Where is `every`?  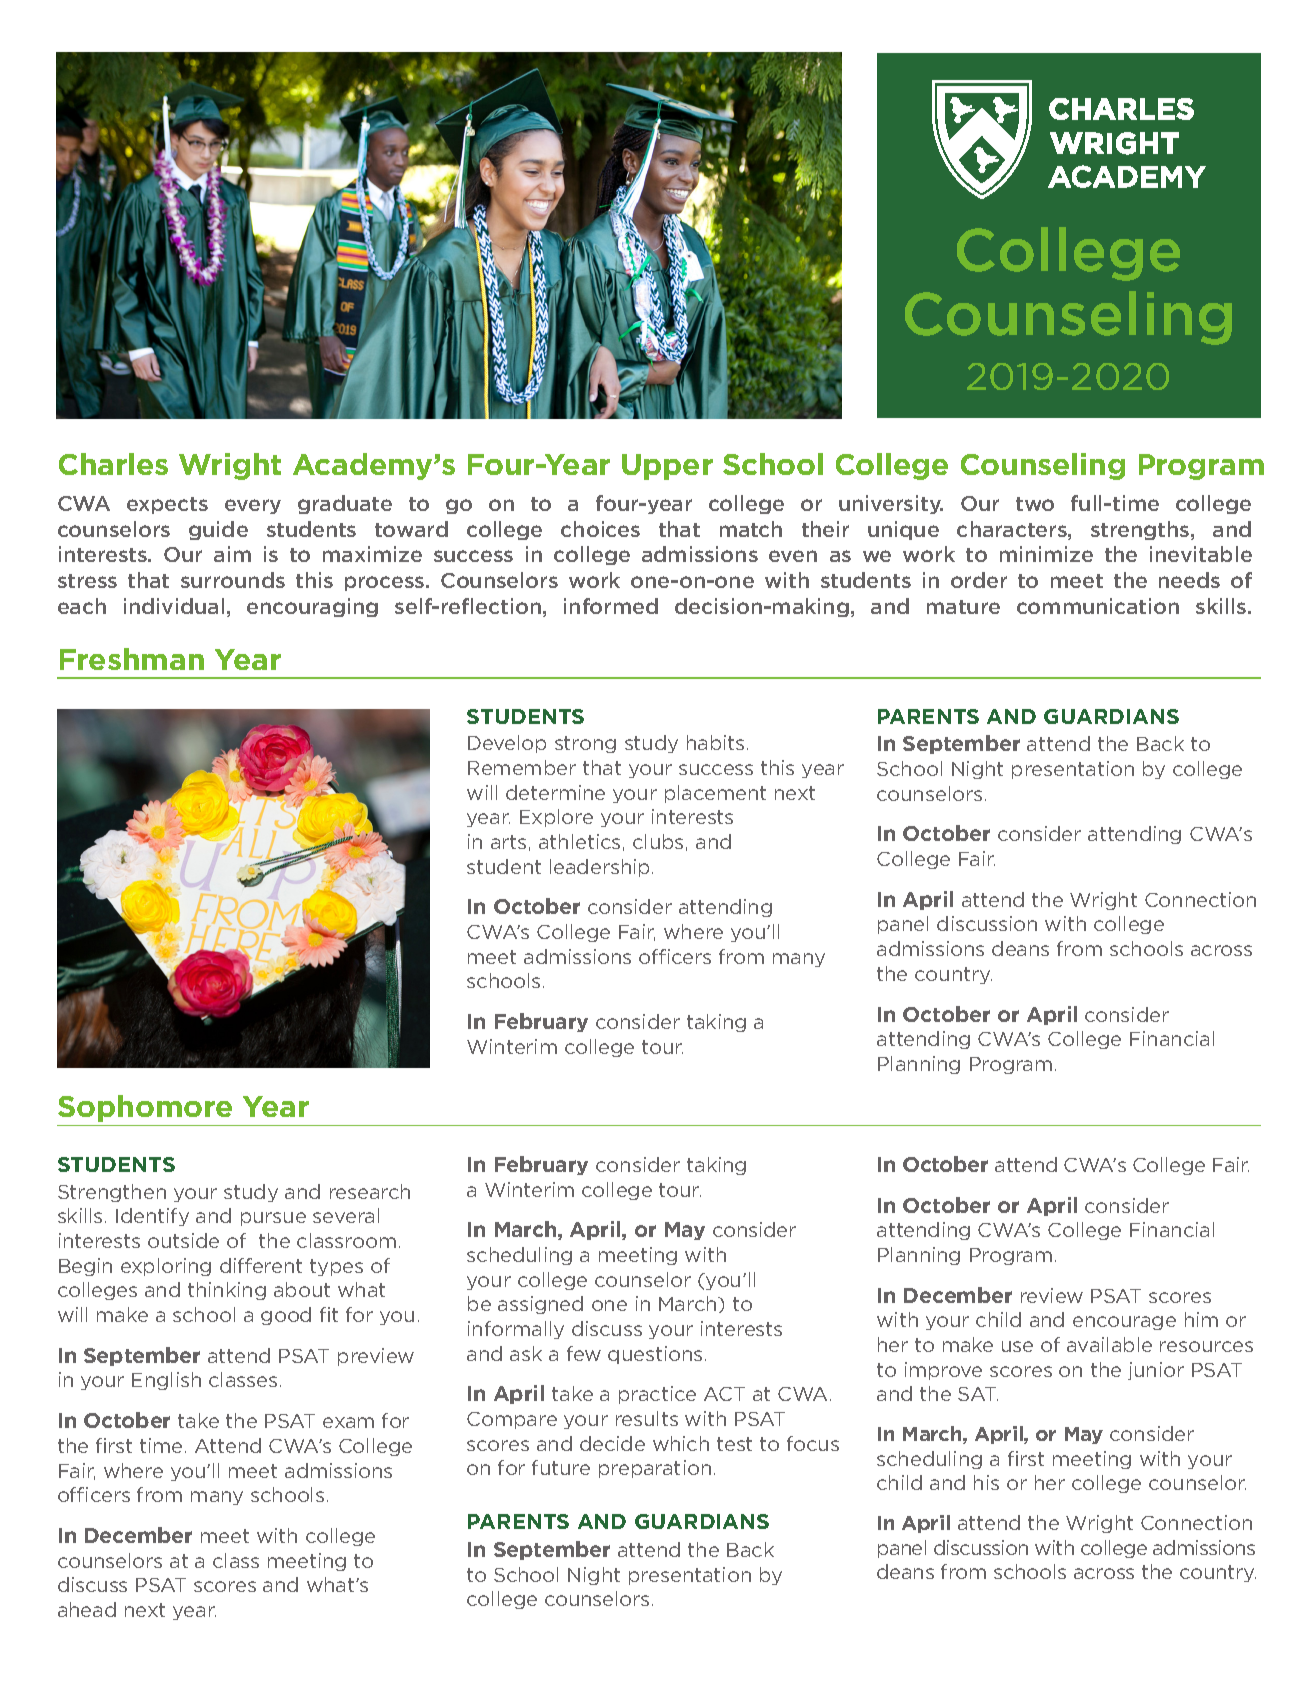 every is located at coordinates (253, 506).
